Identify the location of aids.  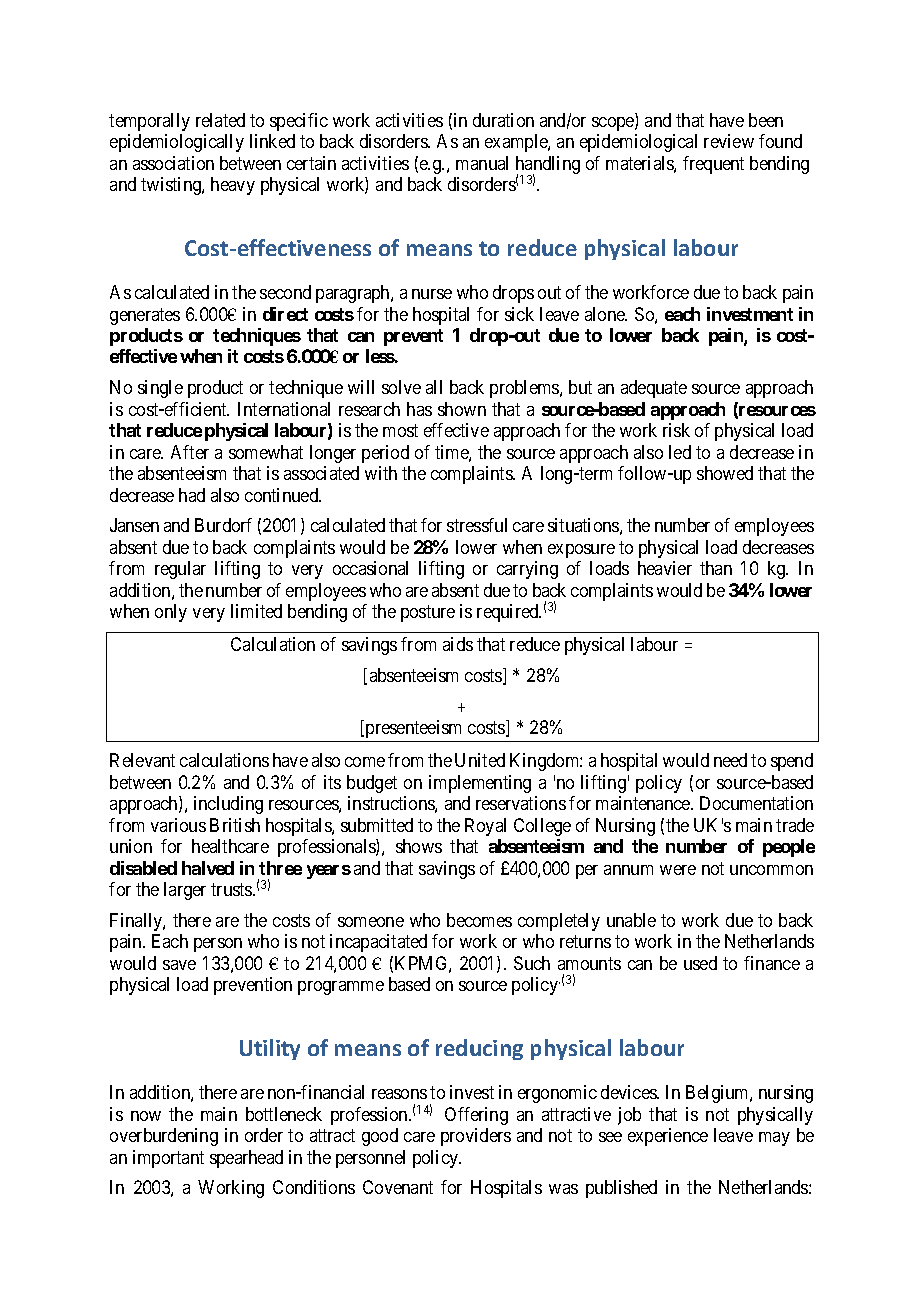
(458, 644).
